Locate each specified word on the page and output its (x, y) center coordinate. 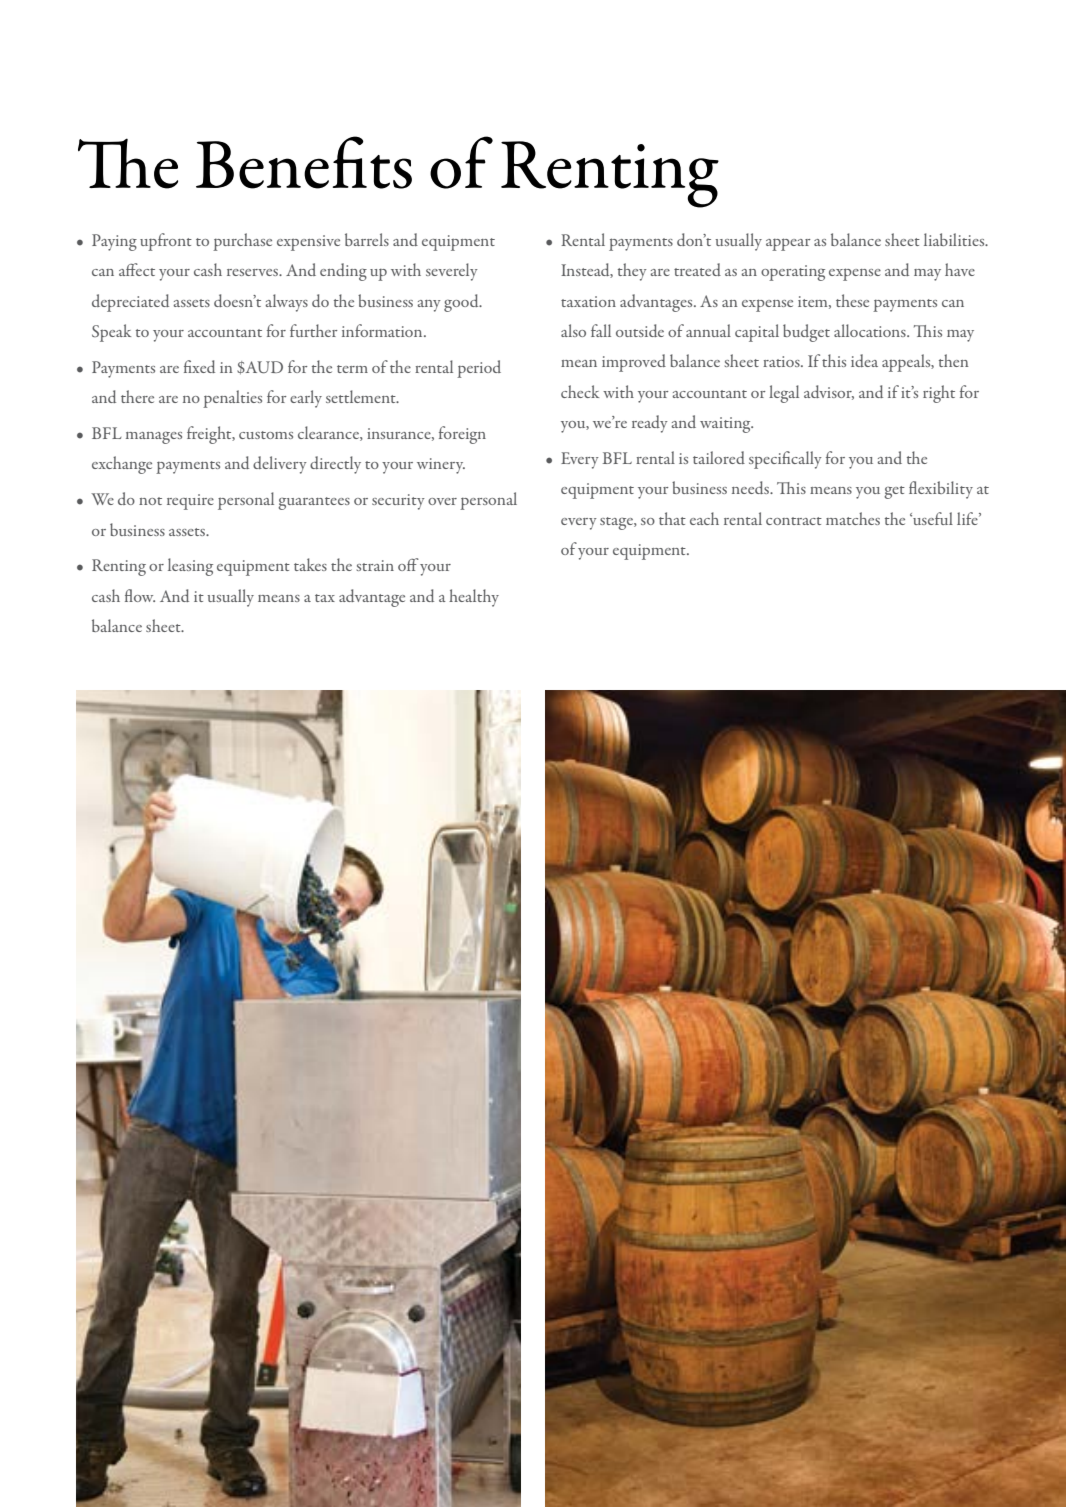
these (852, 300)
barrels (367, 239)
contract (794, 521)
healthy (474, 598)
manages (154, 438)
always (286, 303)
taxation (588, 301)
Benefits (304, 162)
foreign (462, 435)
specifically (785, 460)
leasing (190, 567)
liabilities (955, 239)
